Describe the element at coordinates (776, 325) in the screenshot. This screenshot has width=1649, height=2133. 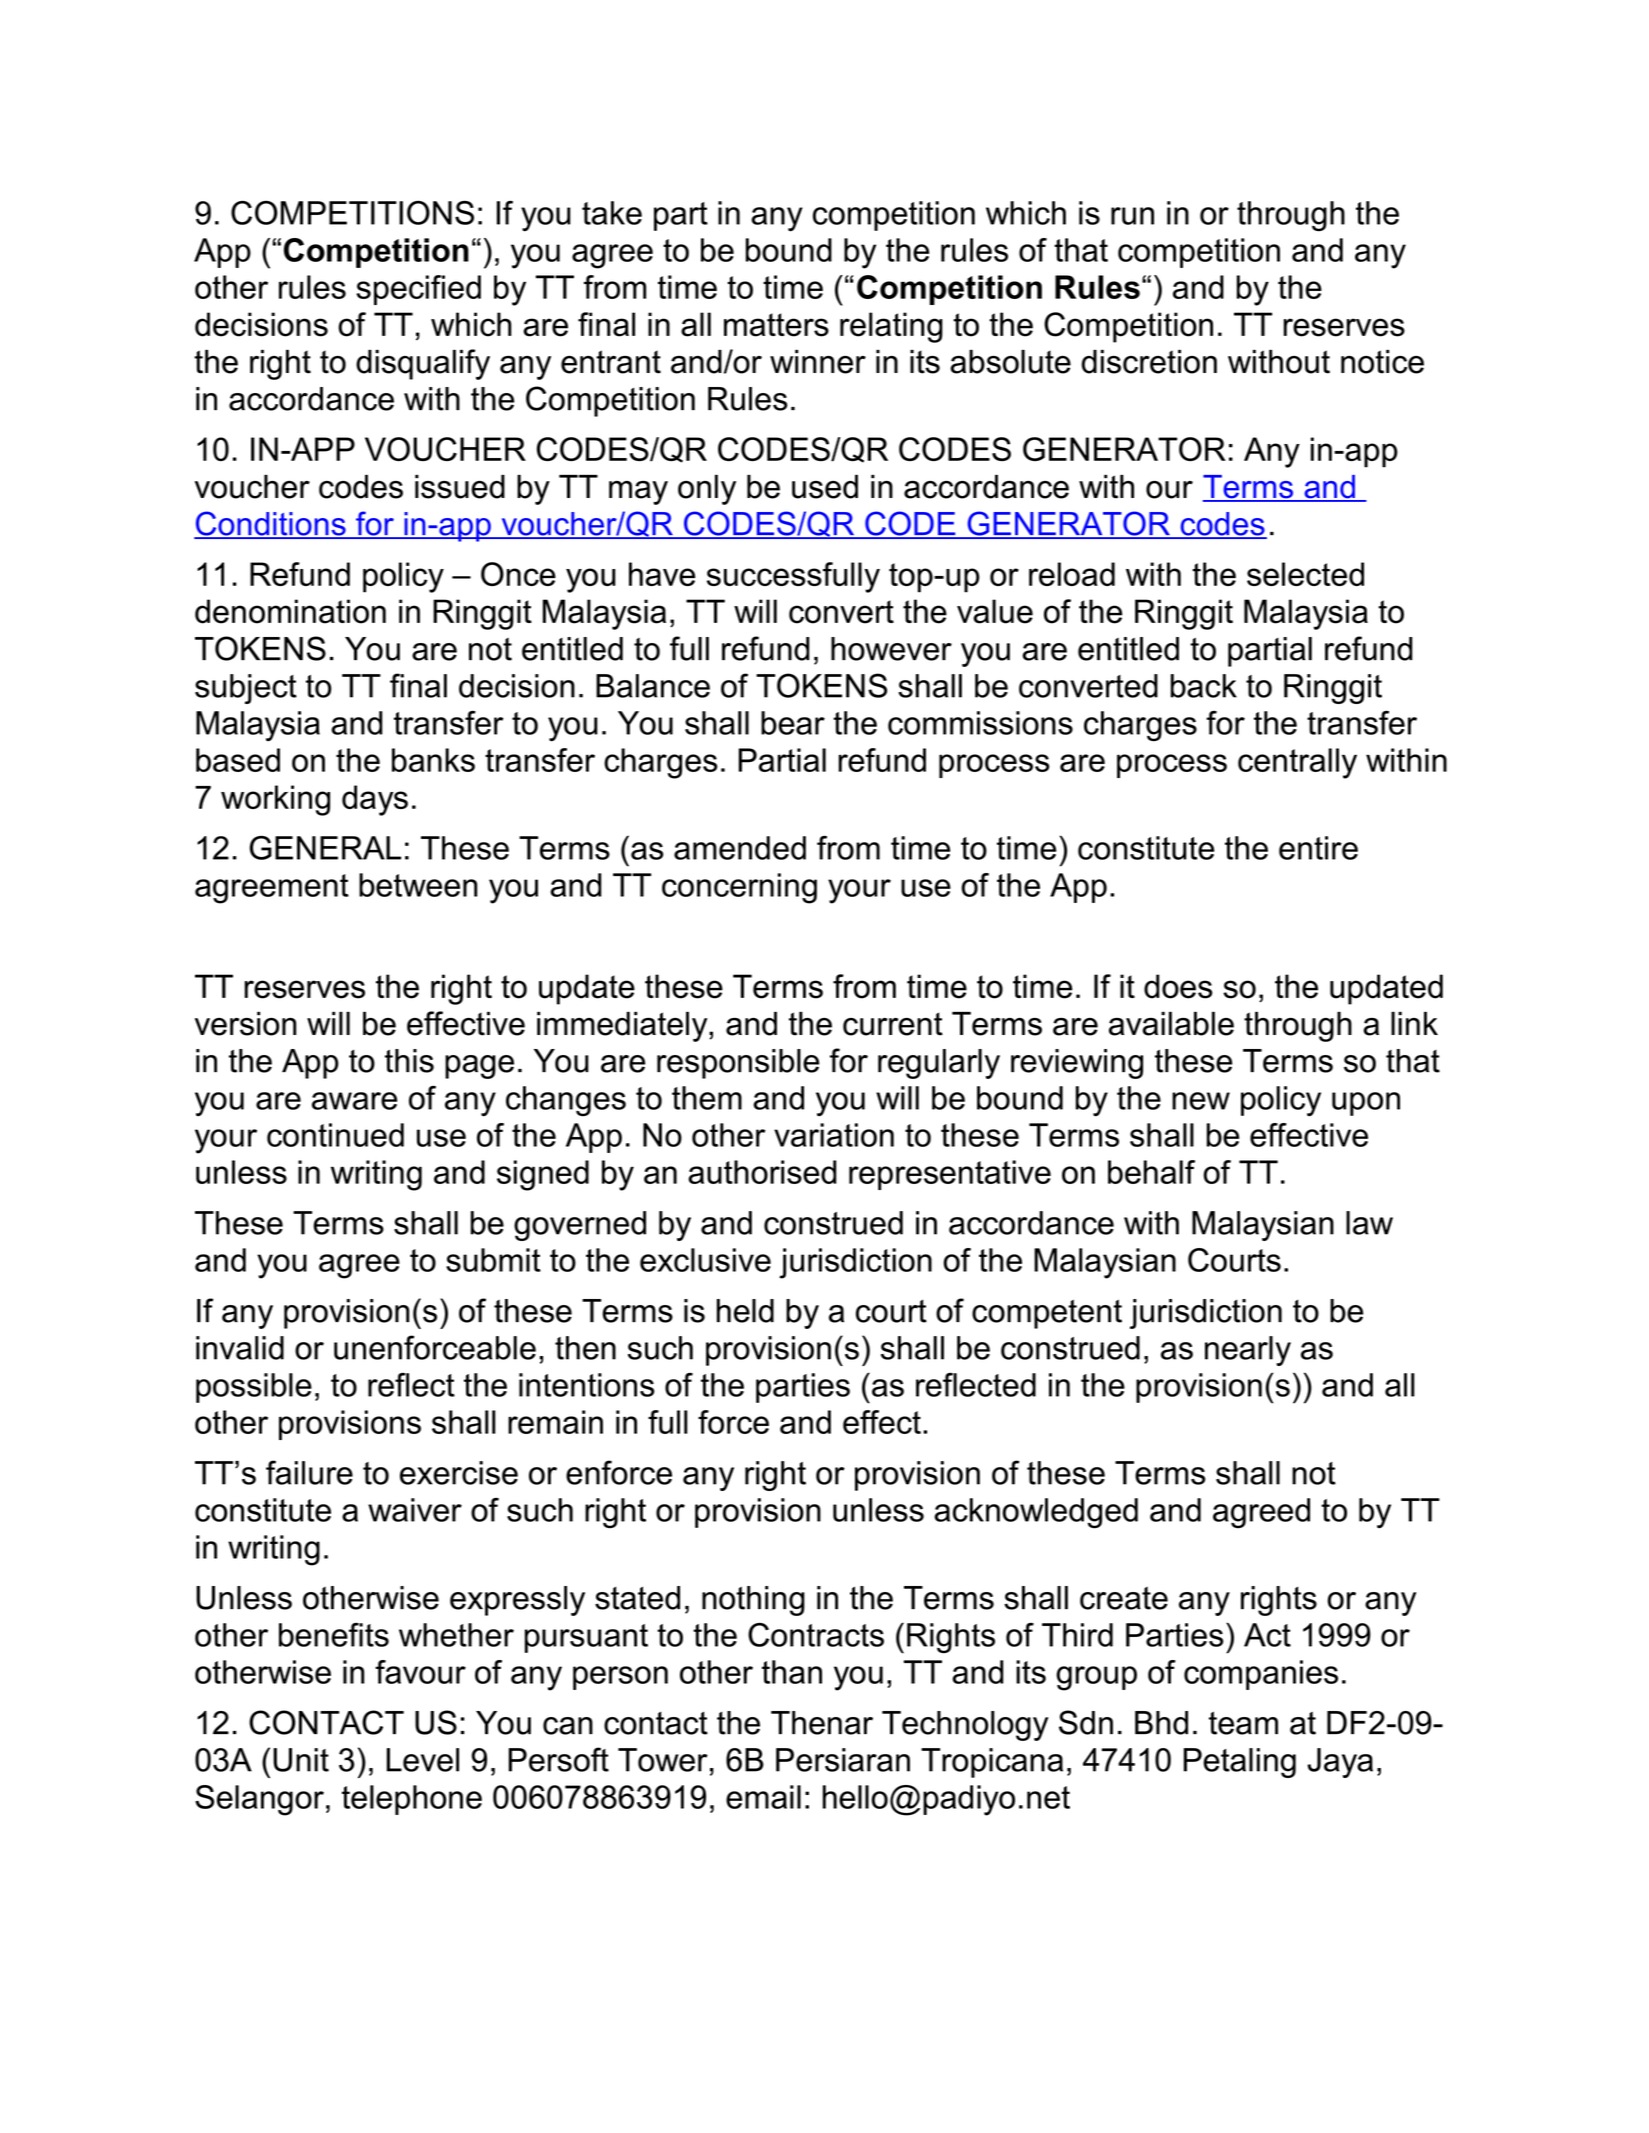
I see `matters` at that location.
